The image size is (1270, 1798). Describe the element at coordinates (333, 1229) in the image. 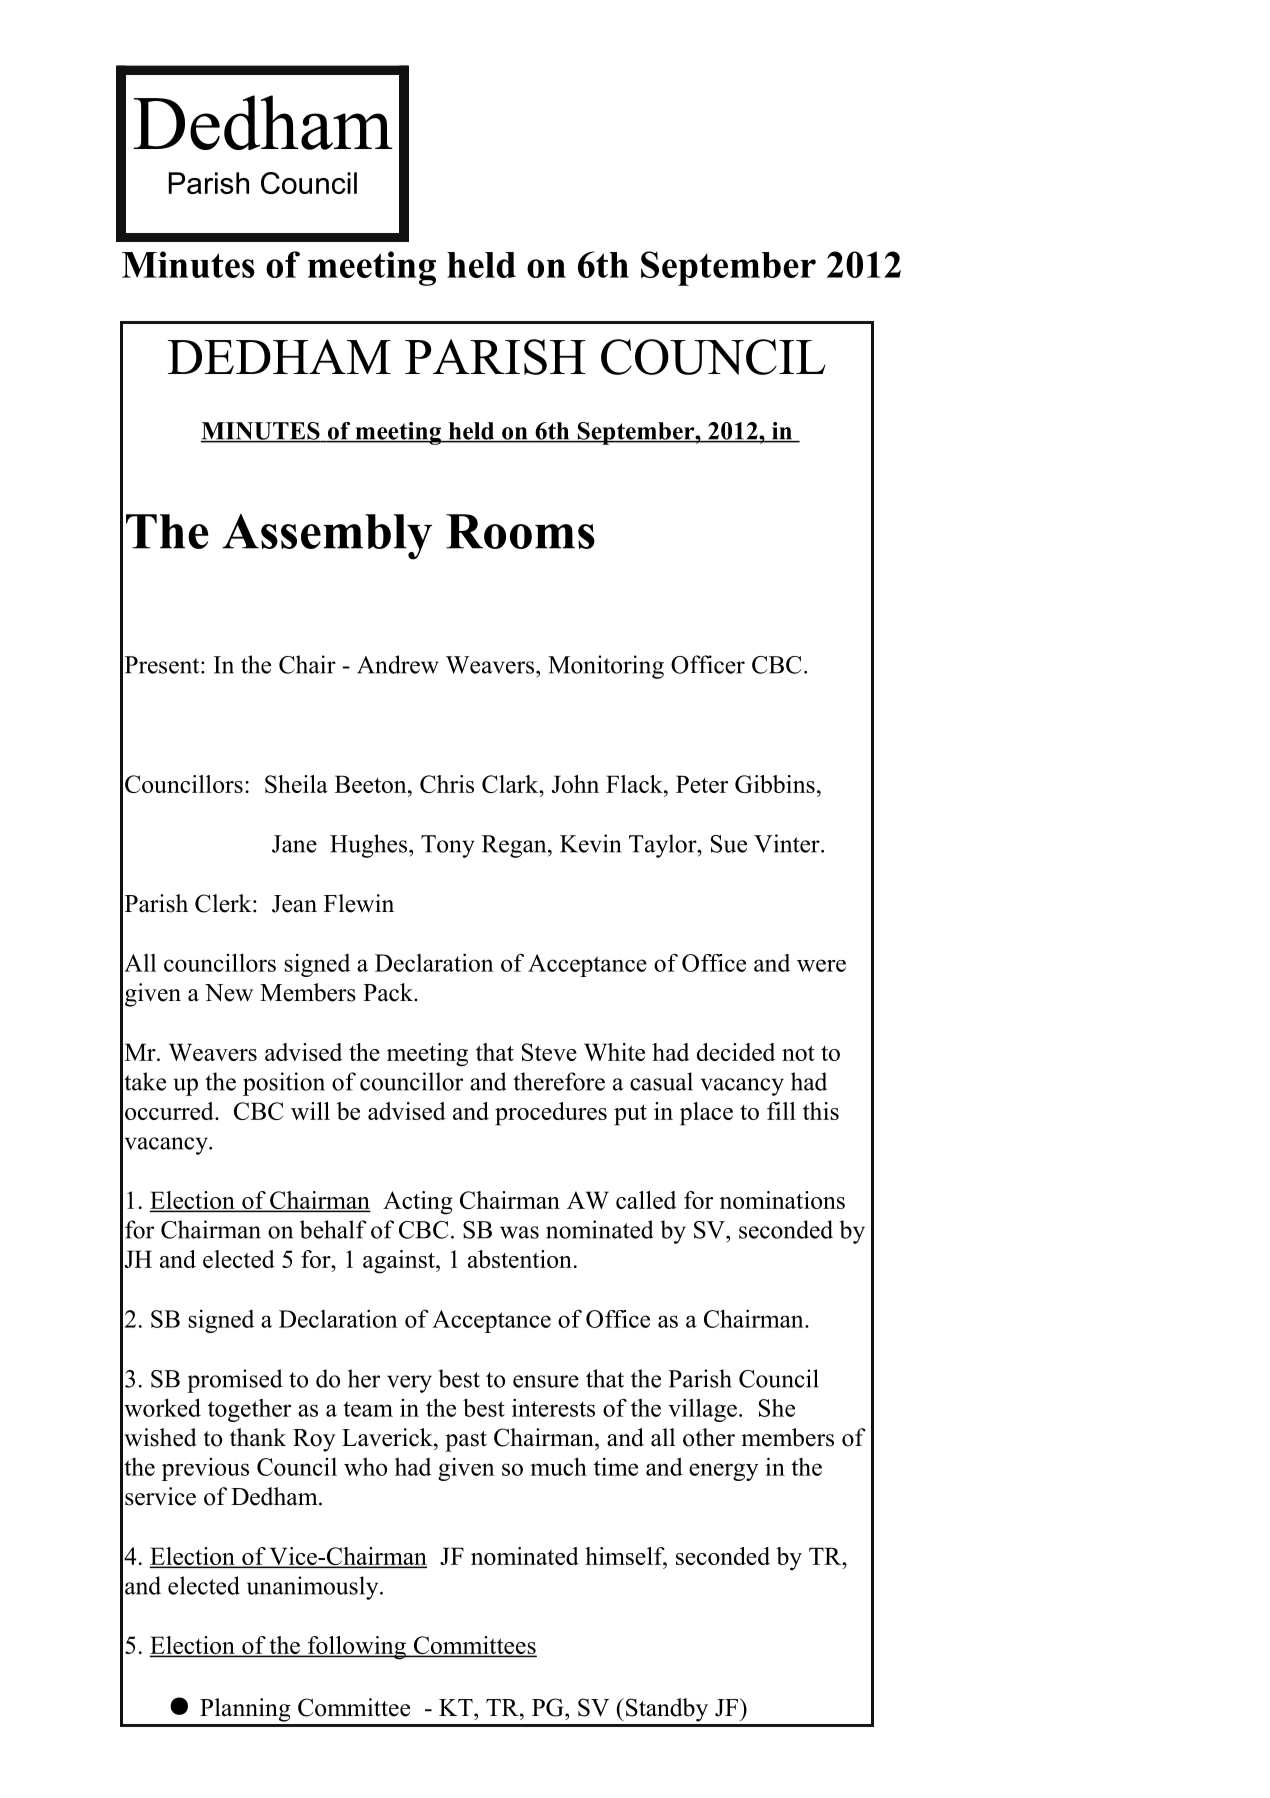

I see `behalf` at that location.
